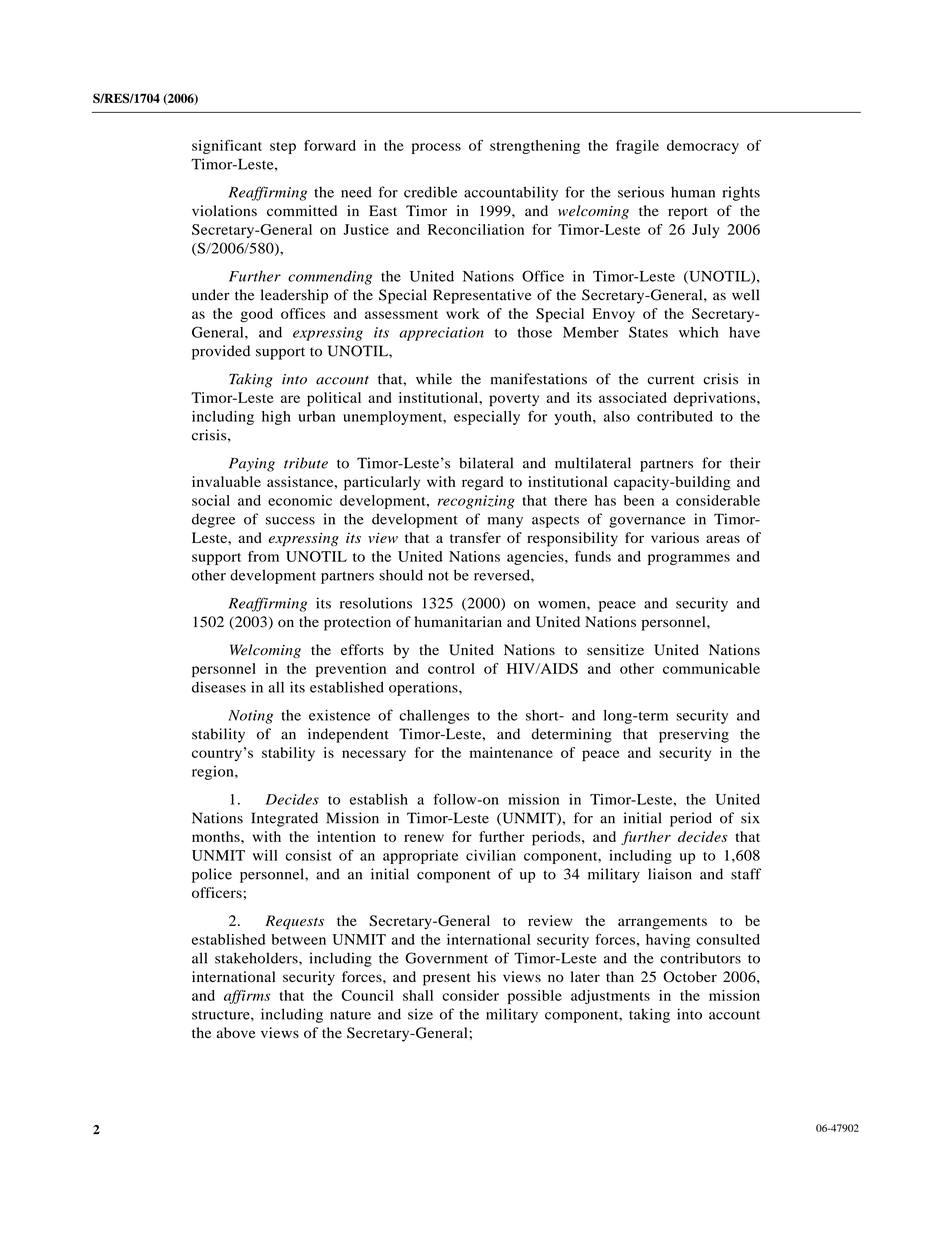  Describe the element at coordinates (276, 418) in the page. I see `high` at that location.
